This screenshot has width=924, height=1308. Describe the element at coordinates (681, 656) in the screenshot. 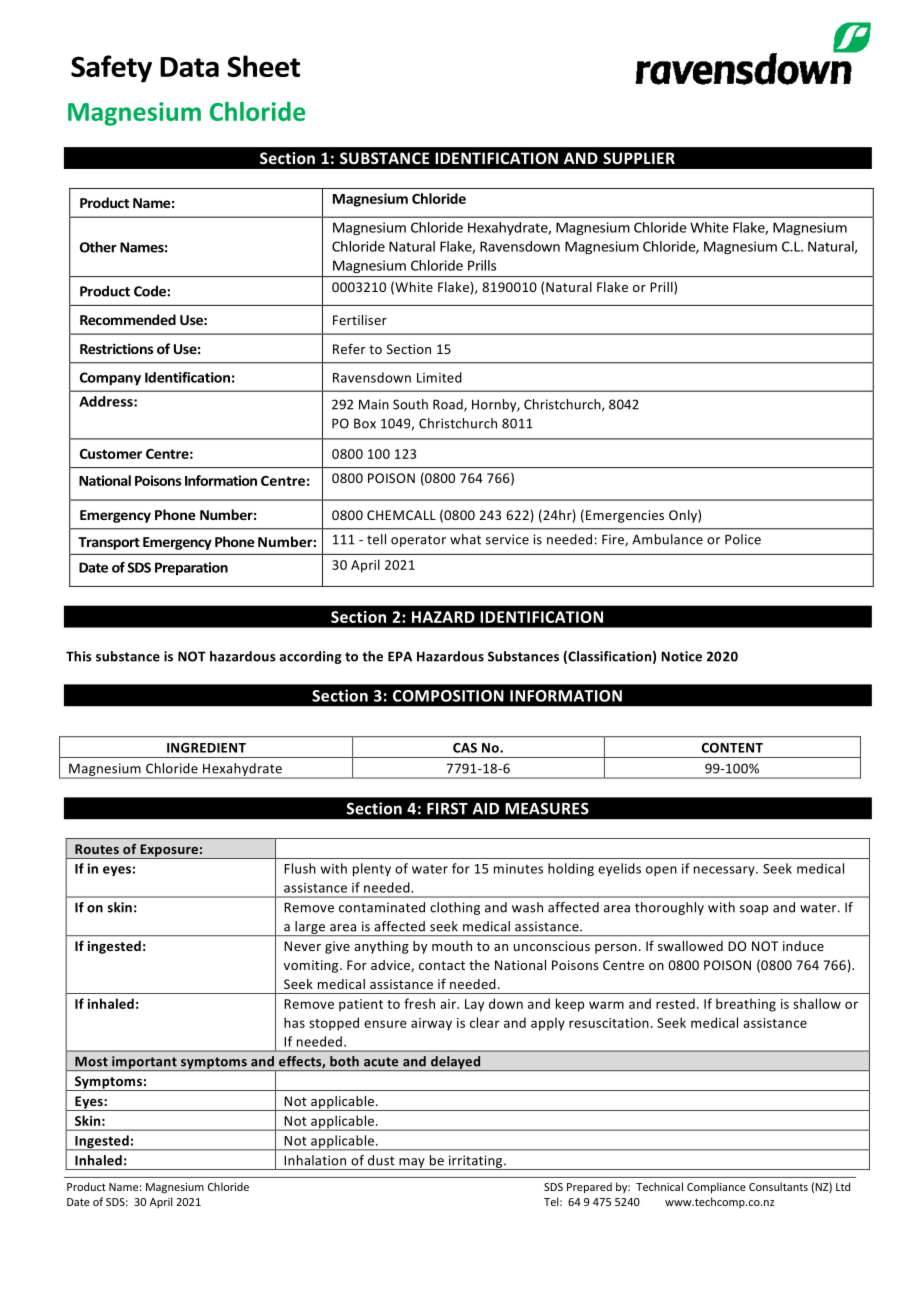

I see `Notice` at that location.
